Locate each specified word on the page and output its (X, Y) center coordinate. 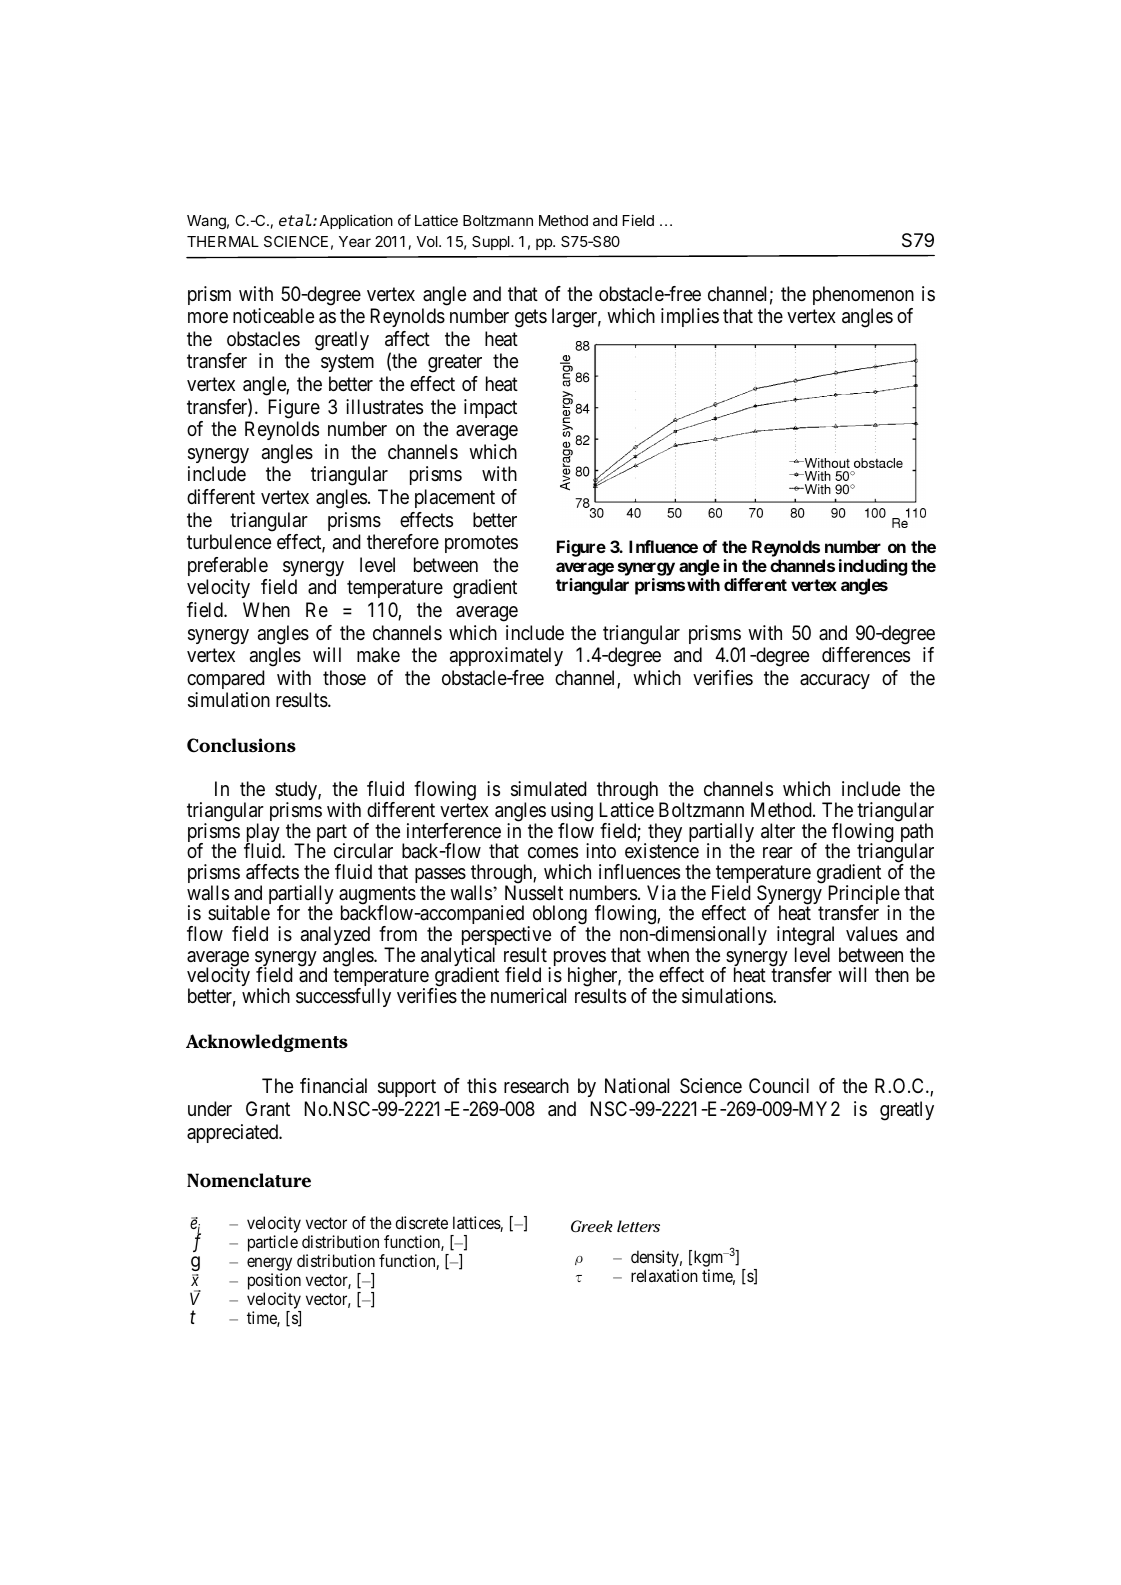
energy (269, 1265)
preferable (228, 566)
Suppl (492, 243)
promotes (481, 544)
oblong (561, 916)
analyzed (335, 937)
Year (355, 241)
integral (805, 937)
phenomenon (863, 295)
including (873, 567)
